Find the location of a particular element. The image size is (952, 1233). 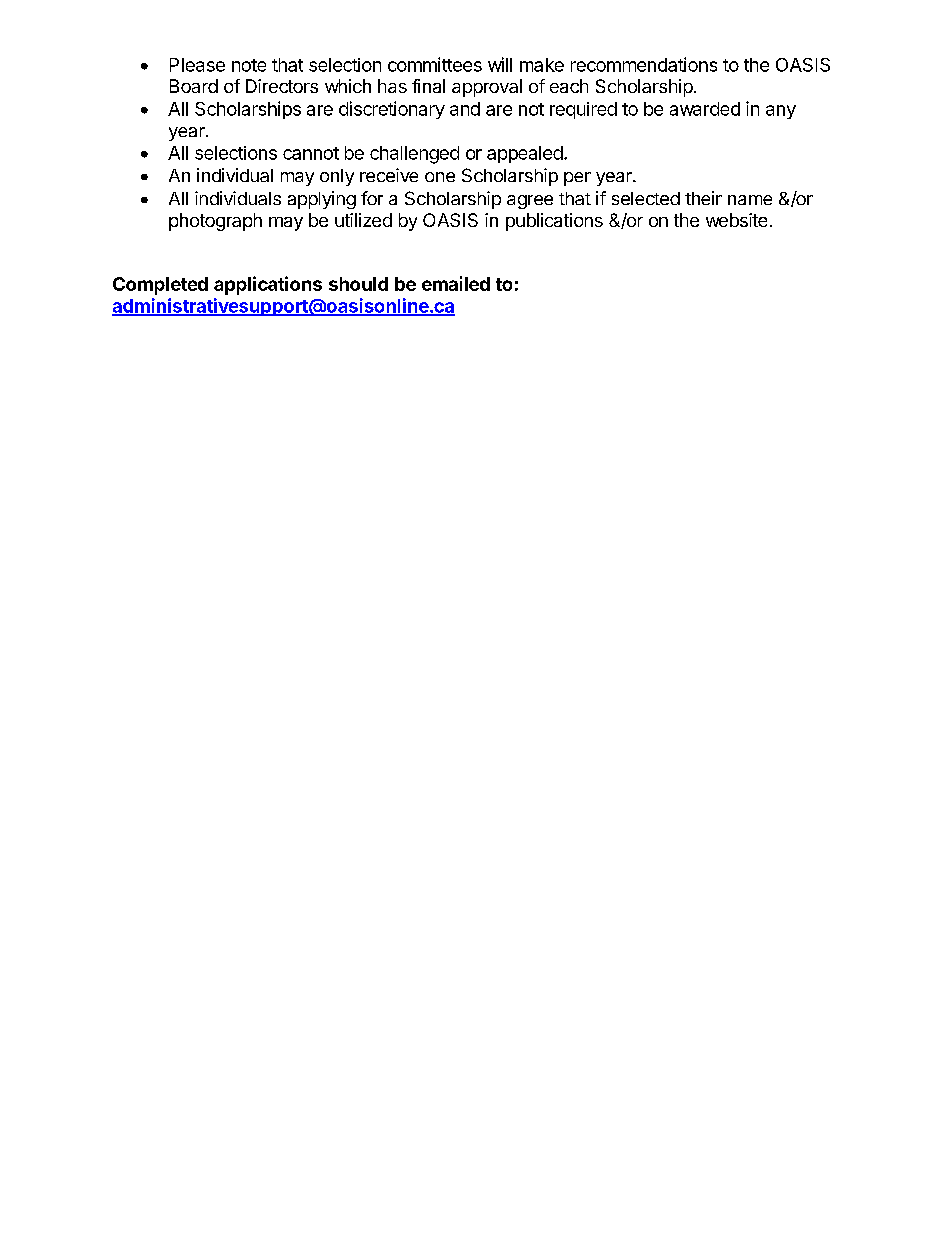

website is located at coordinates (736, 220).
